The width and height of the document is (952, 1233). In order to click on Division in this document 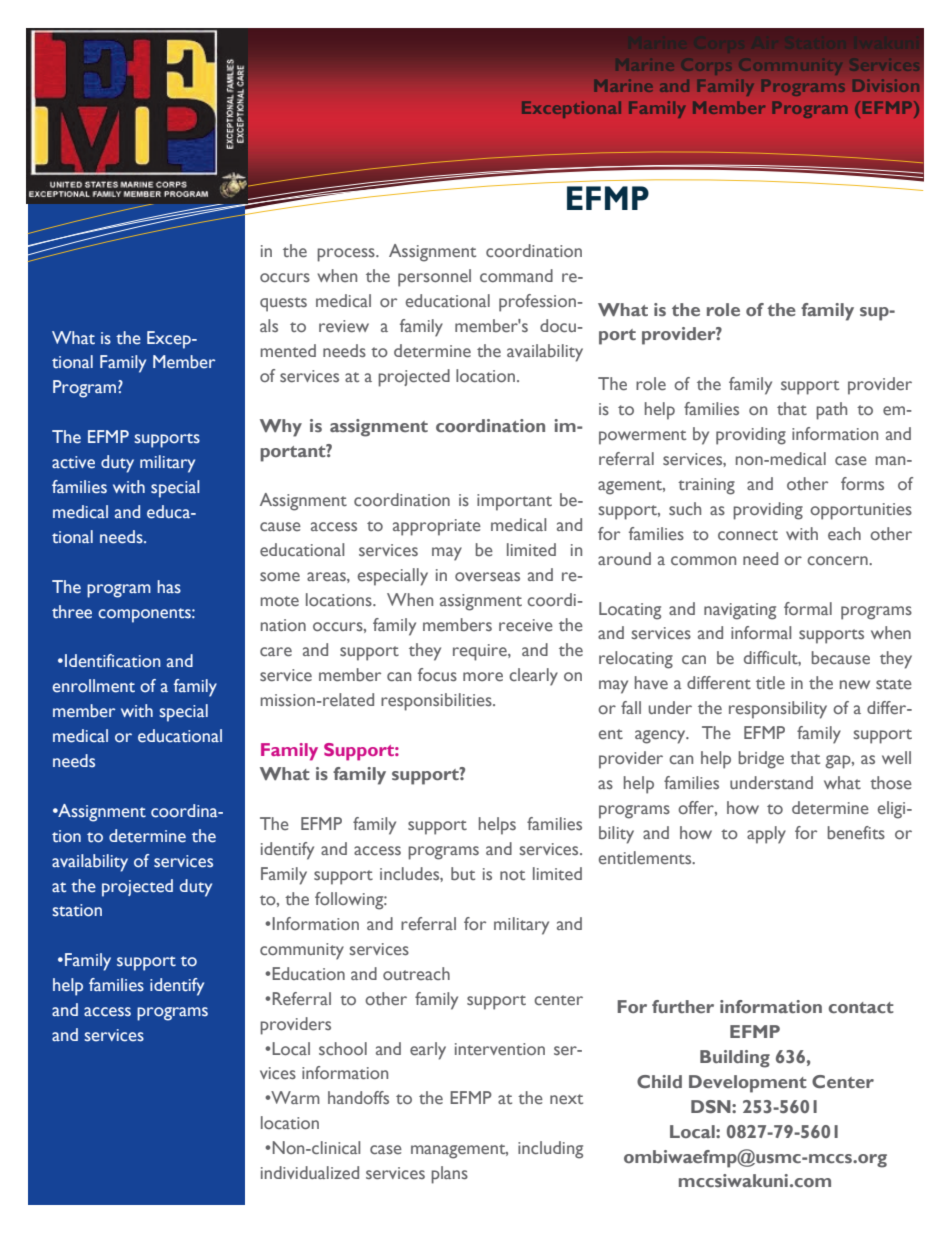, I will do `click(885, 86)`.
